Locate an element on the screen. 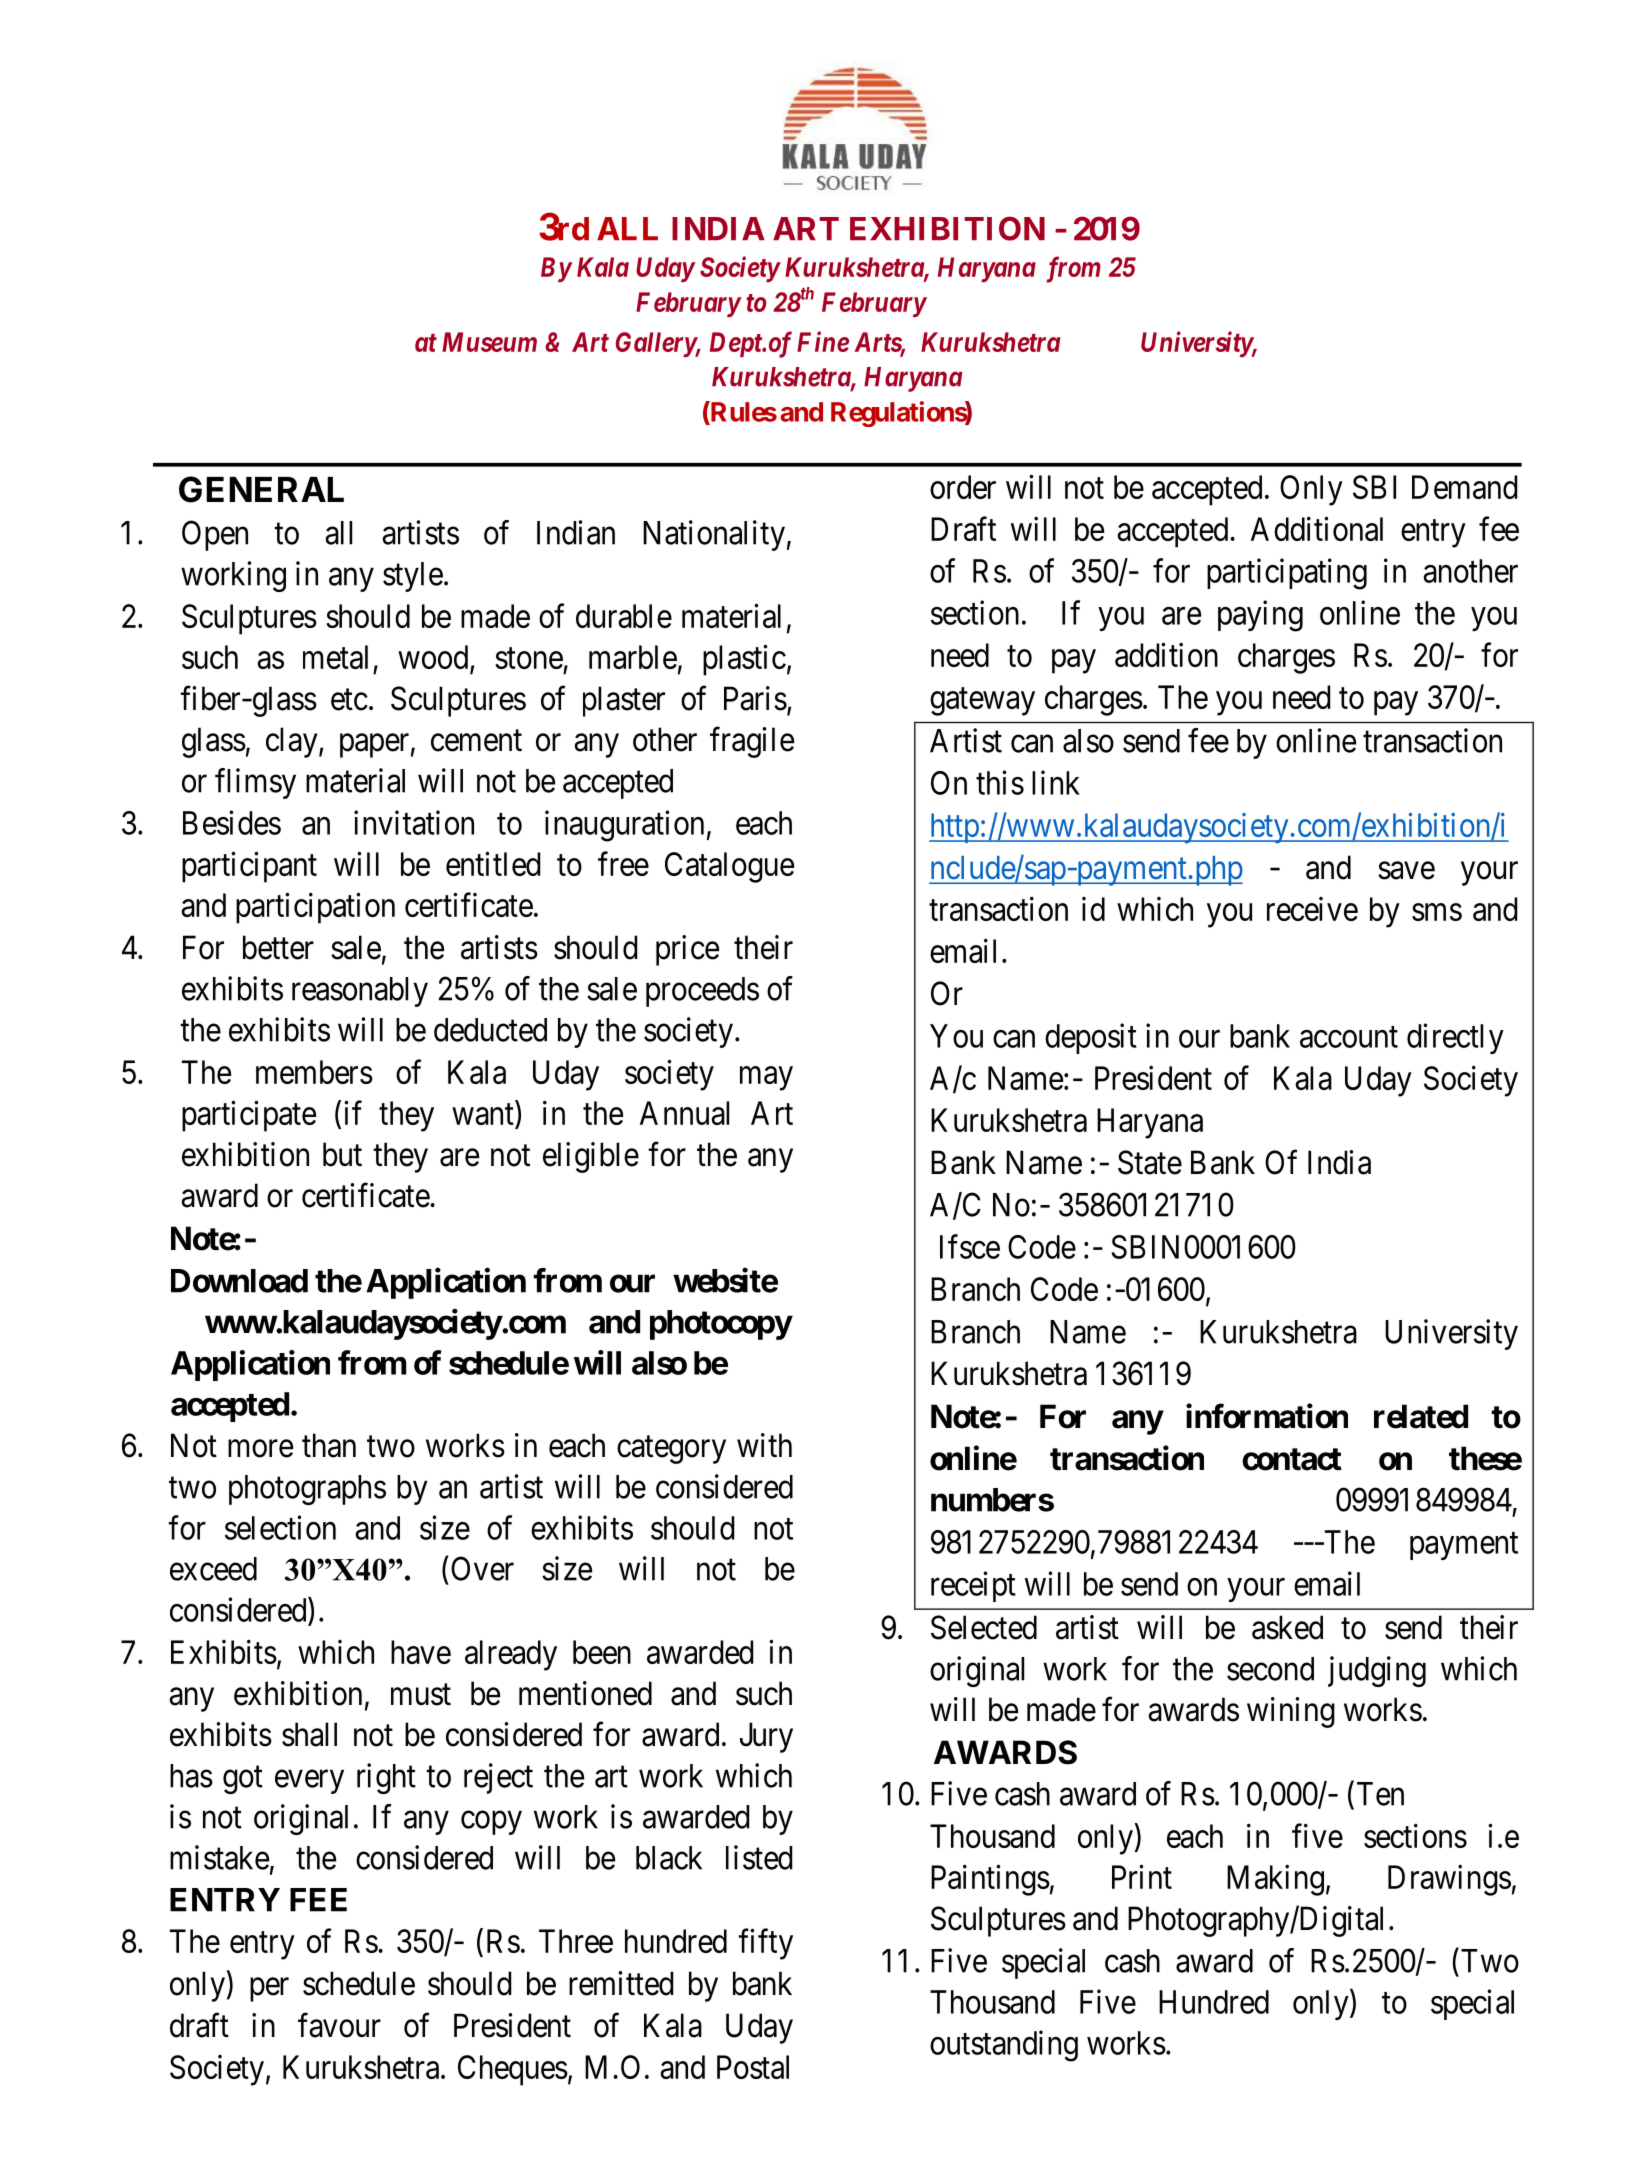 This screenshot has height=2178, width=1631. Demand is located at coordinates (1465, 487).
